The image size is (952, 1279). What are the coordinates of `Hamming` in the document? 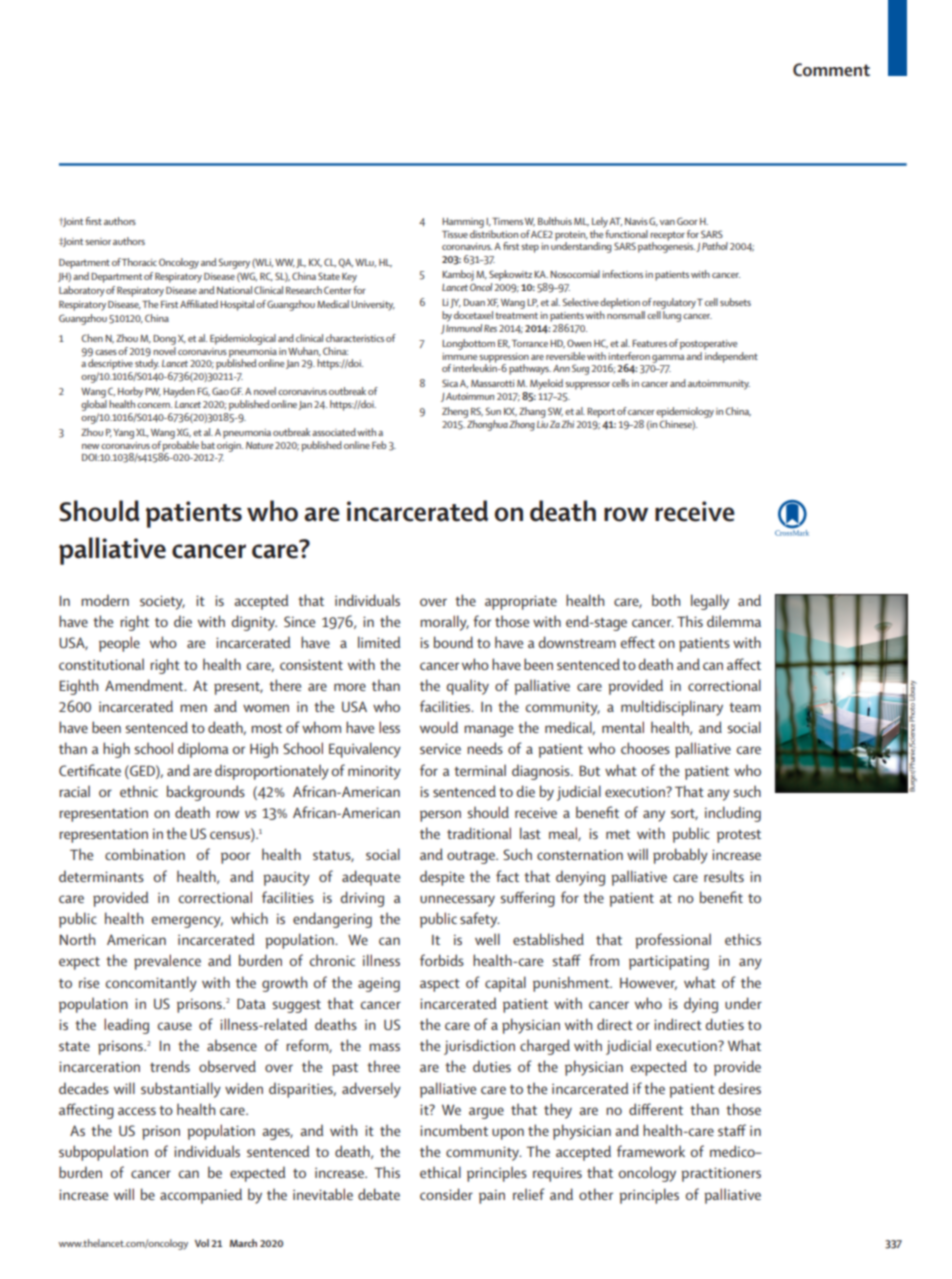 It's located at (463, 223).
